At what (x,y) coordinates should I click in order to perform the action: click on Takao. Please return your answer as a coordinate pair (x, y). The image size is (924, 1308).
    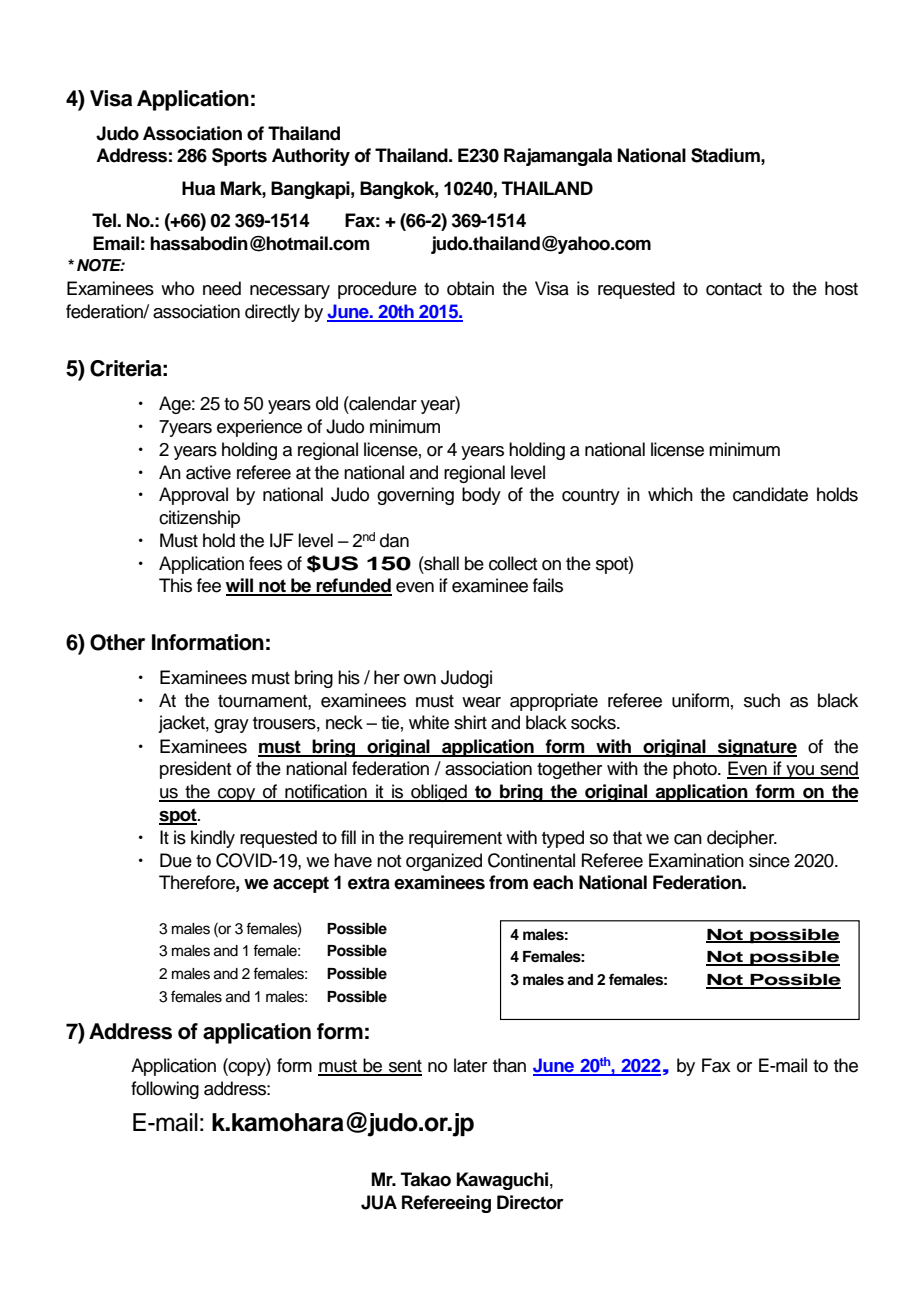
    Looking at the image, I should click on (426, 1179).
